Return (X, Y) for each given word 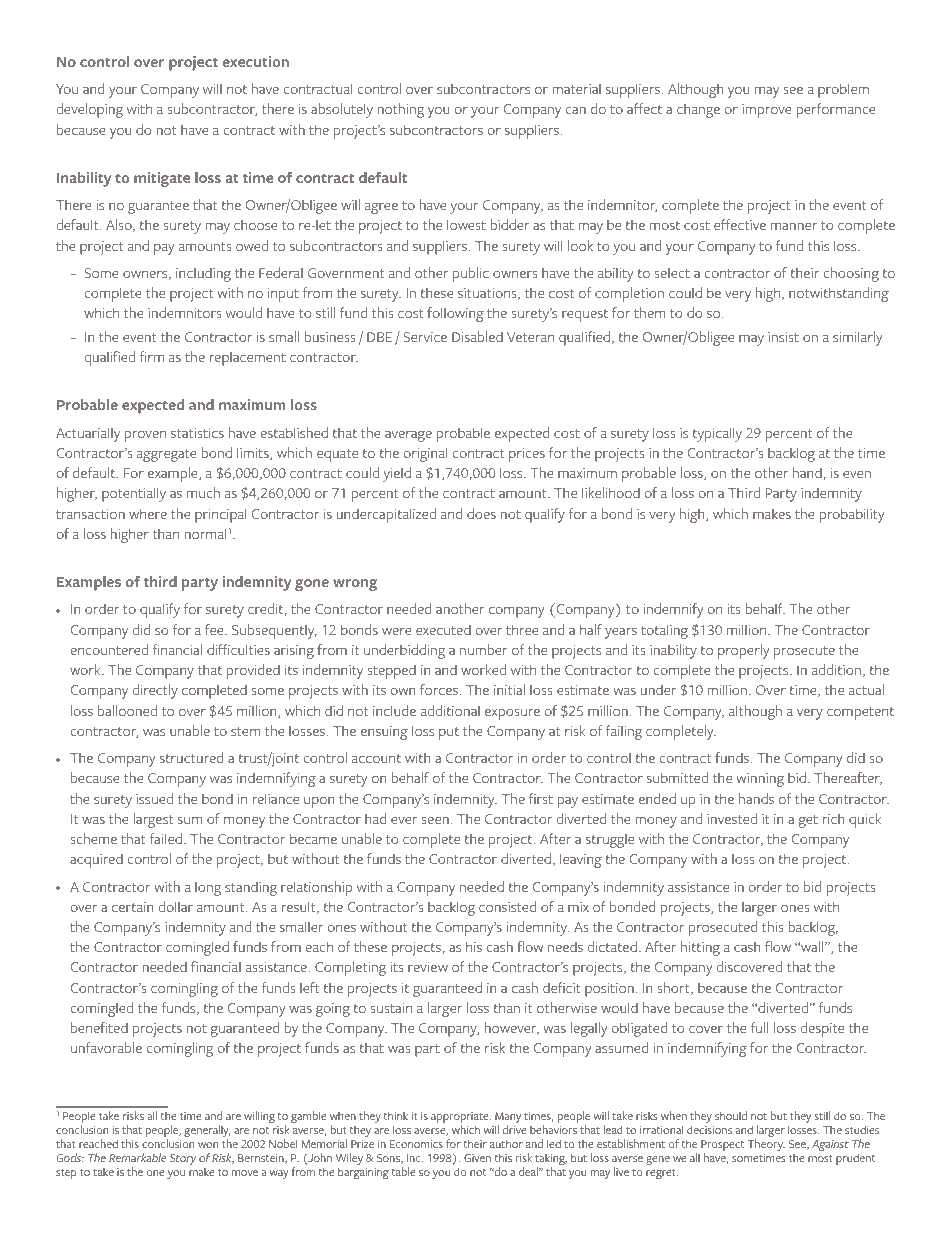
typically (717, 434)
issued (154, 798)
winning (760, 780)
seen (435, 820)
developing (89, 110)
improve (767, 111)
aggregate (167, 455)
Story (183, 1159)
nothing (401, 110)
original (425, 454)
